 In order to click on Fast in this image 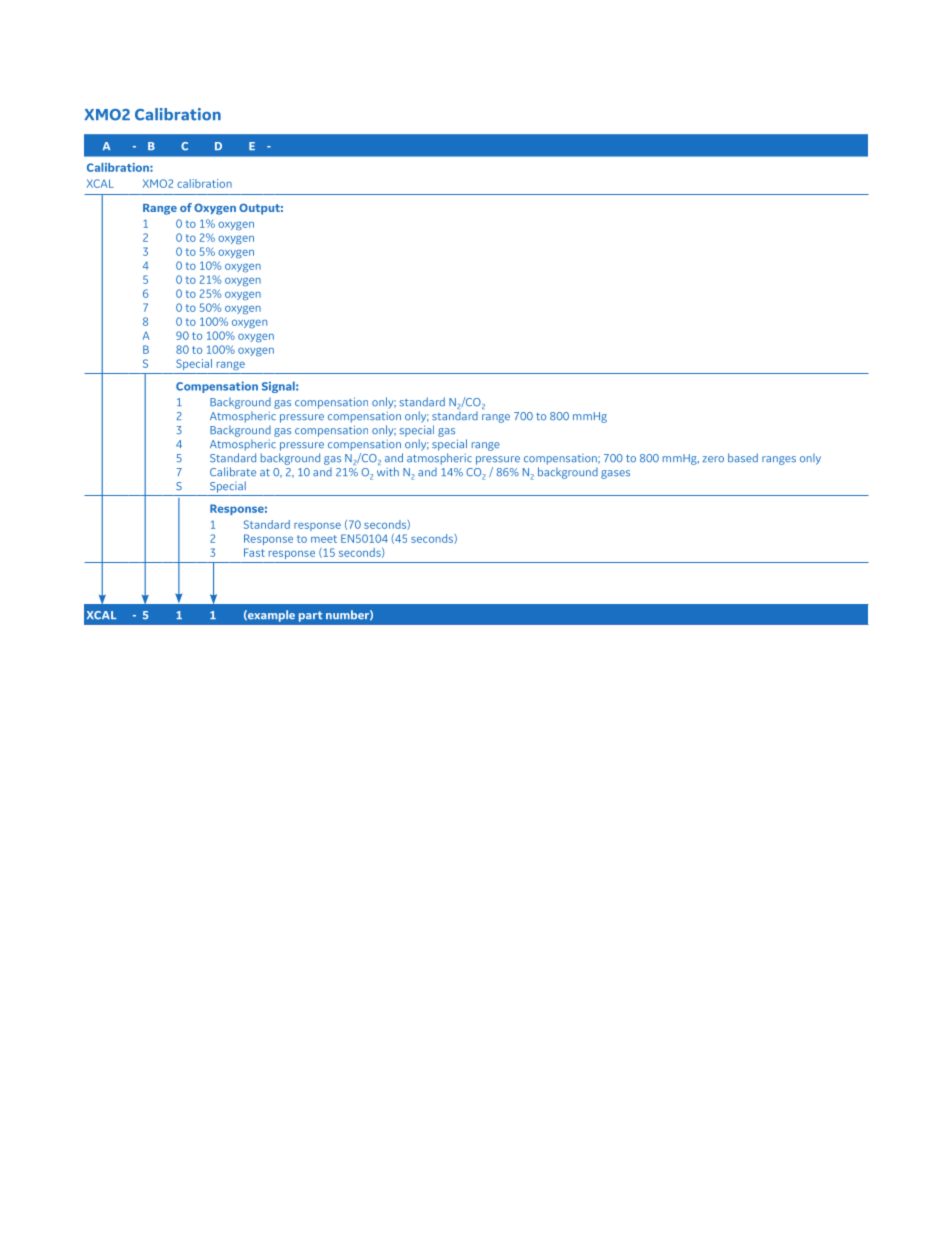, I will do `click(254, 552)`.
